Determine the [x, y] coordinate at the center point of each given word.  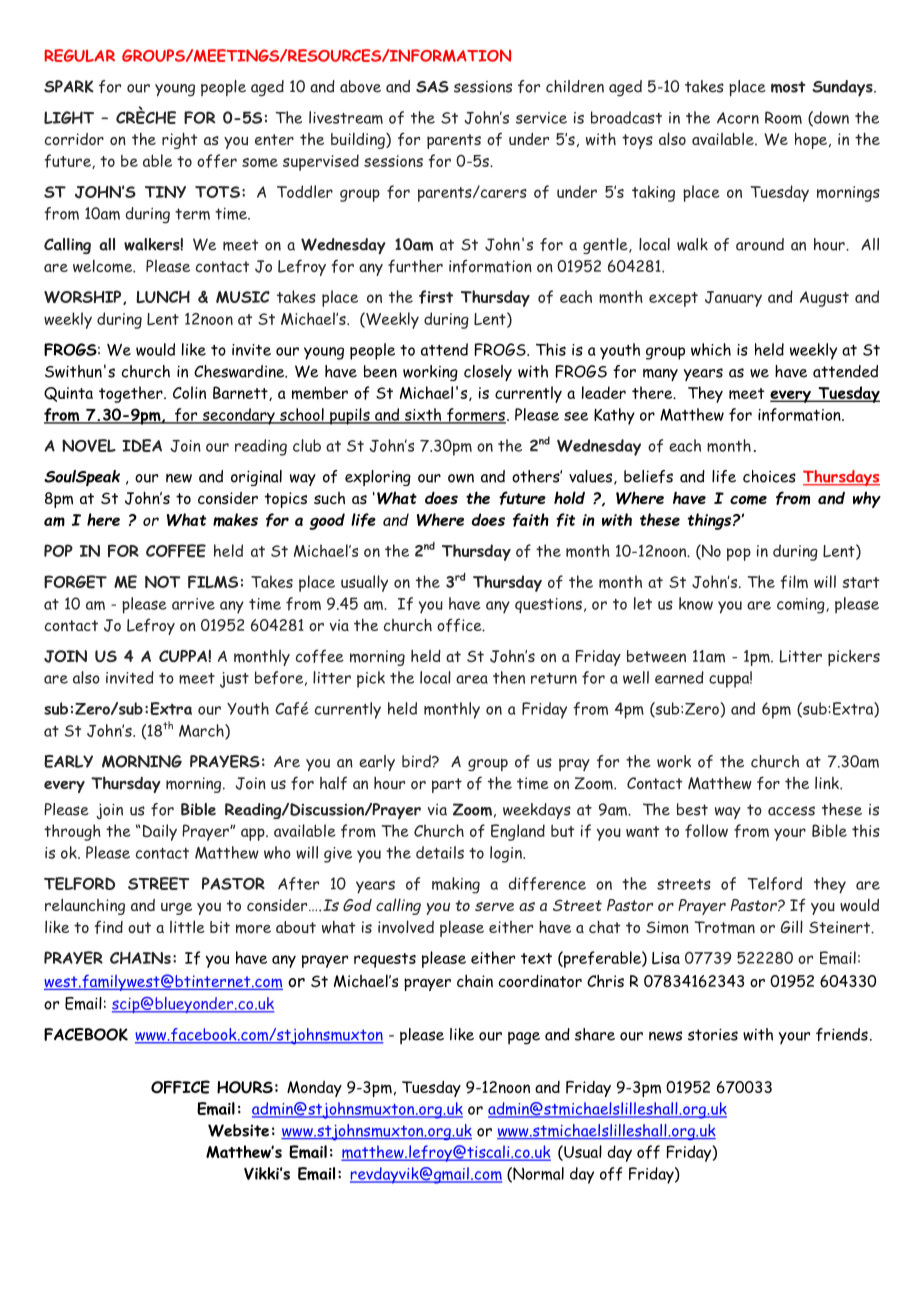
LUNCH [163, 297]
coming [802, 606]
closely [488, 373]
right [180, 140]
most [788, 87]
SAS [432, 87]
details [440, 852]
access [791, 811]
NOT [163, 582]
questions [548, 605]
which [711, 349]
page [524, 1038]
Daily [158, 832]
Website [238, 1130]
